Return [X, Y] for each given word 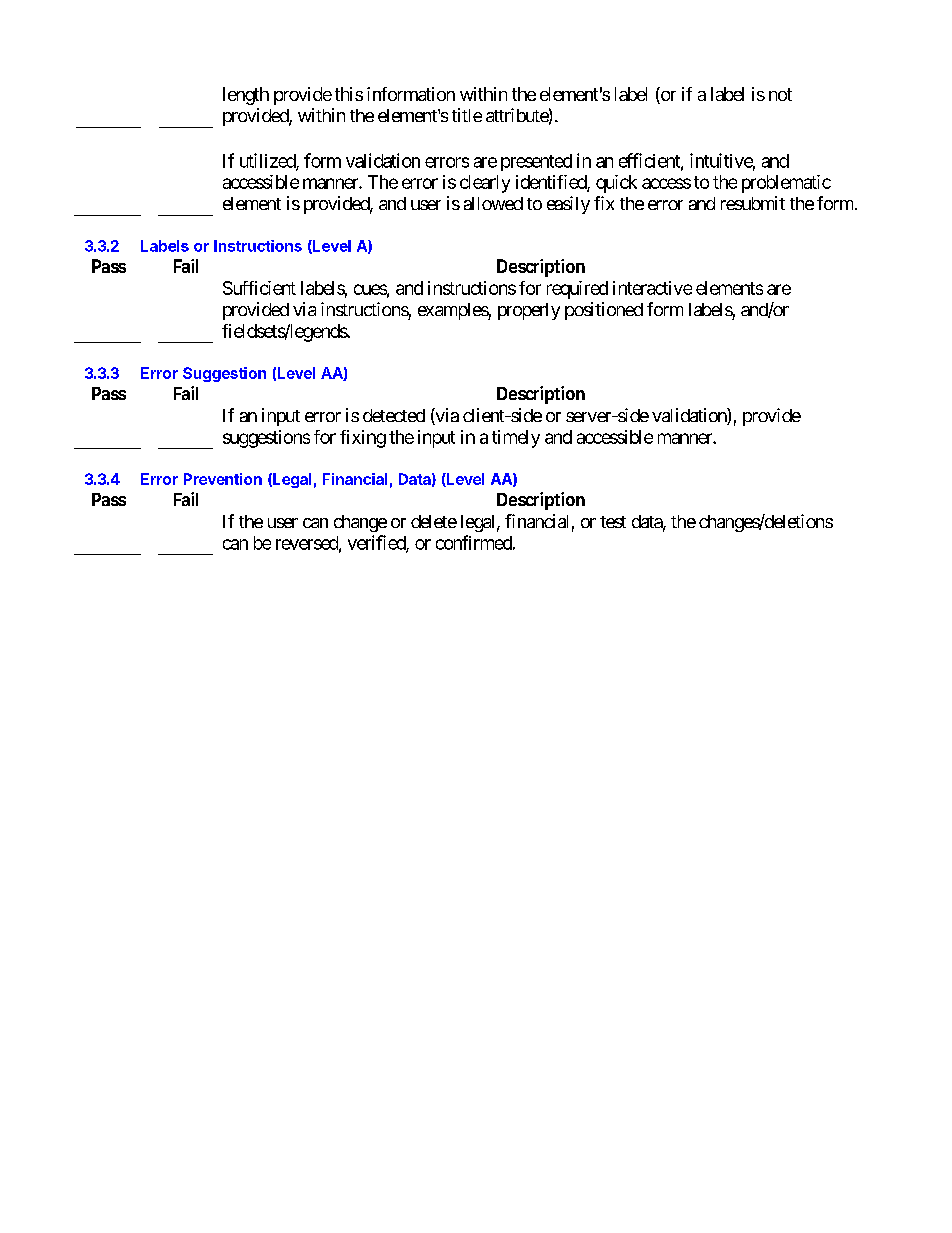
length [246, 96]
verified [377, 543]
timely [516, 439]
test [613, 522]
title [467, 115]
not [780, 94]
